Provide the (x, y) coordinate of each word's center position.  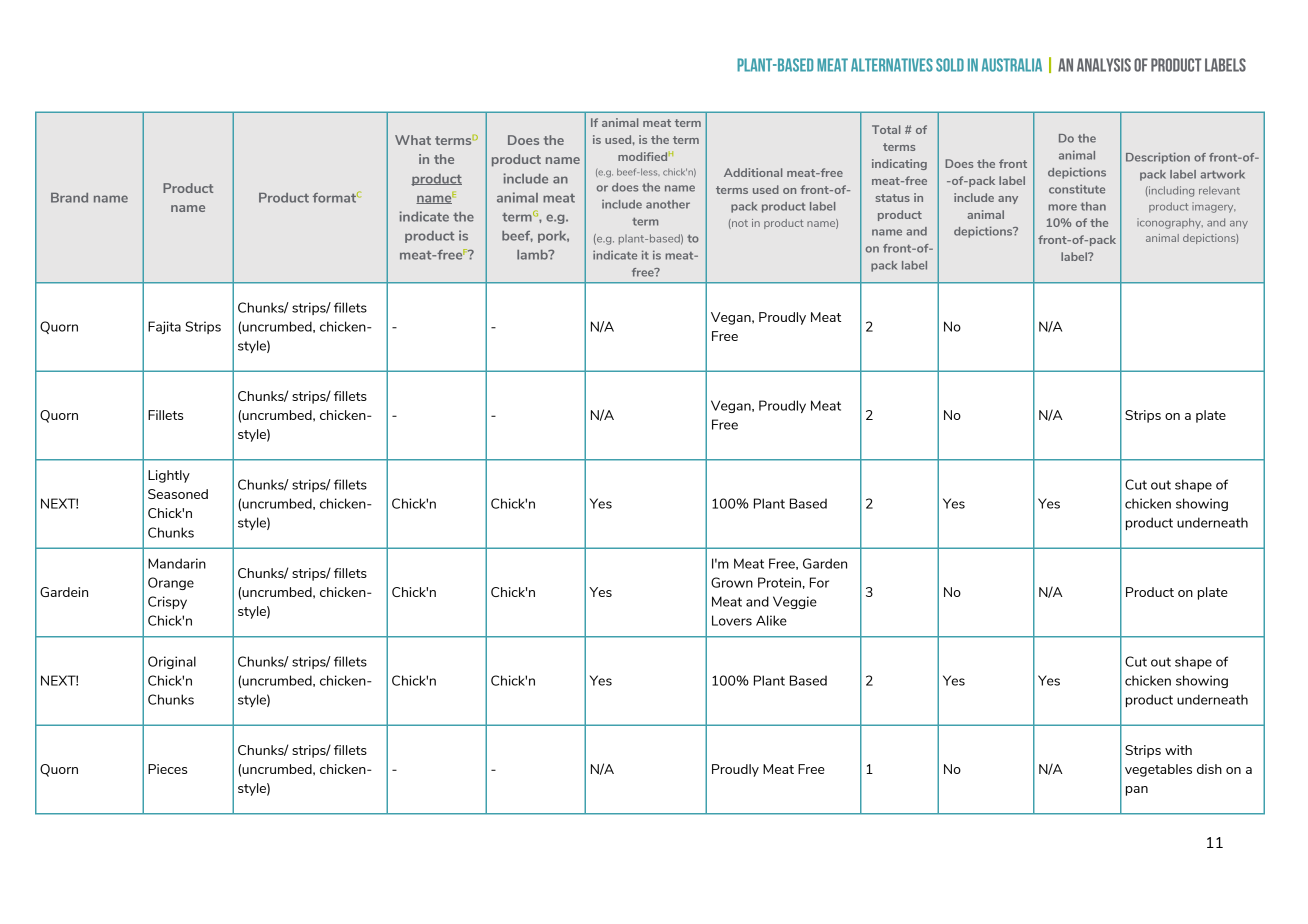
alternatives (892, 65)
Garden (825, 563)
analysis (1104, 65)
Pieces (167, 769)
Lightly (169, 476)
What (413, 140)
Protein (779, 582)
